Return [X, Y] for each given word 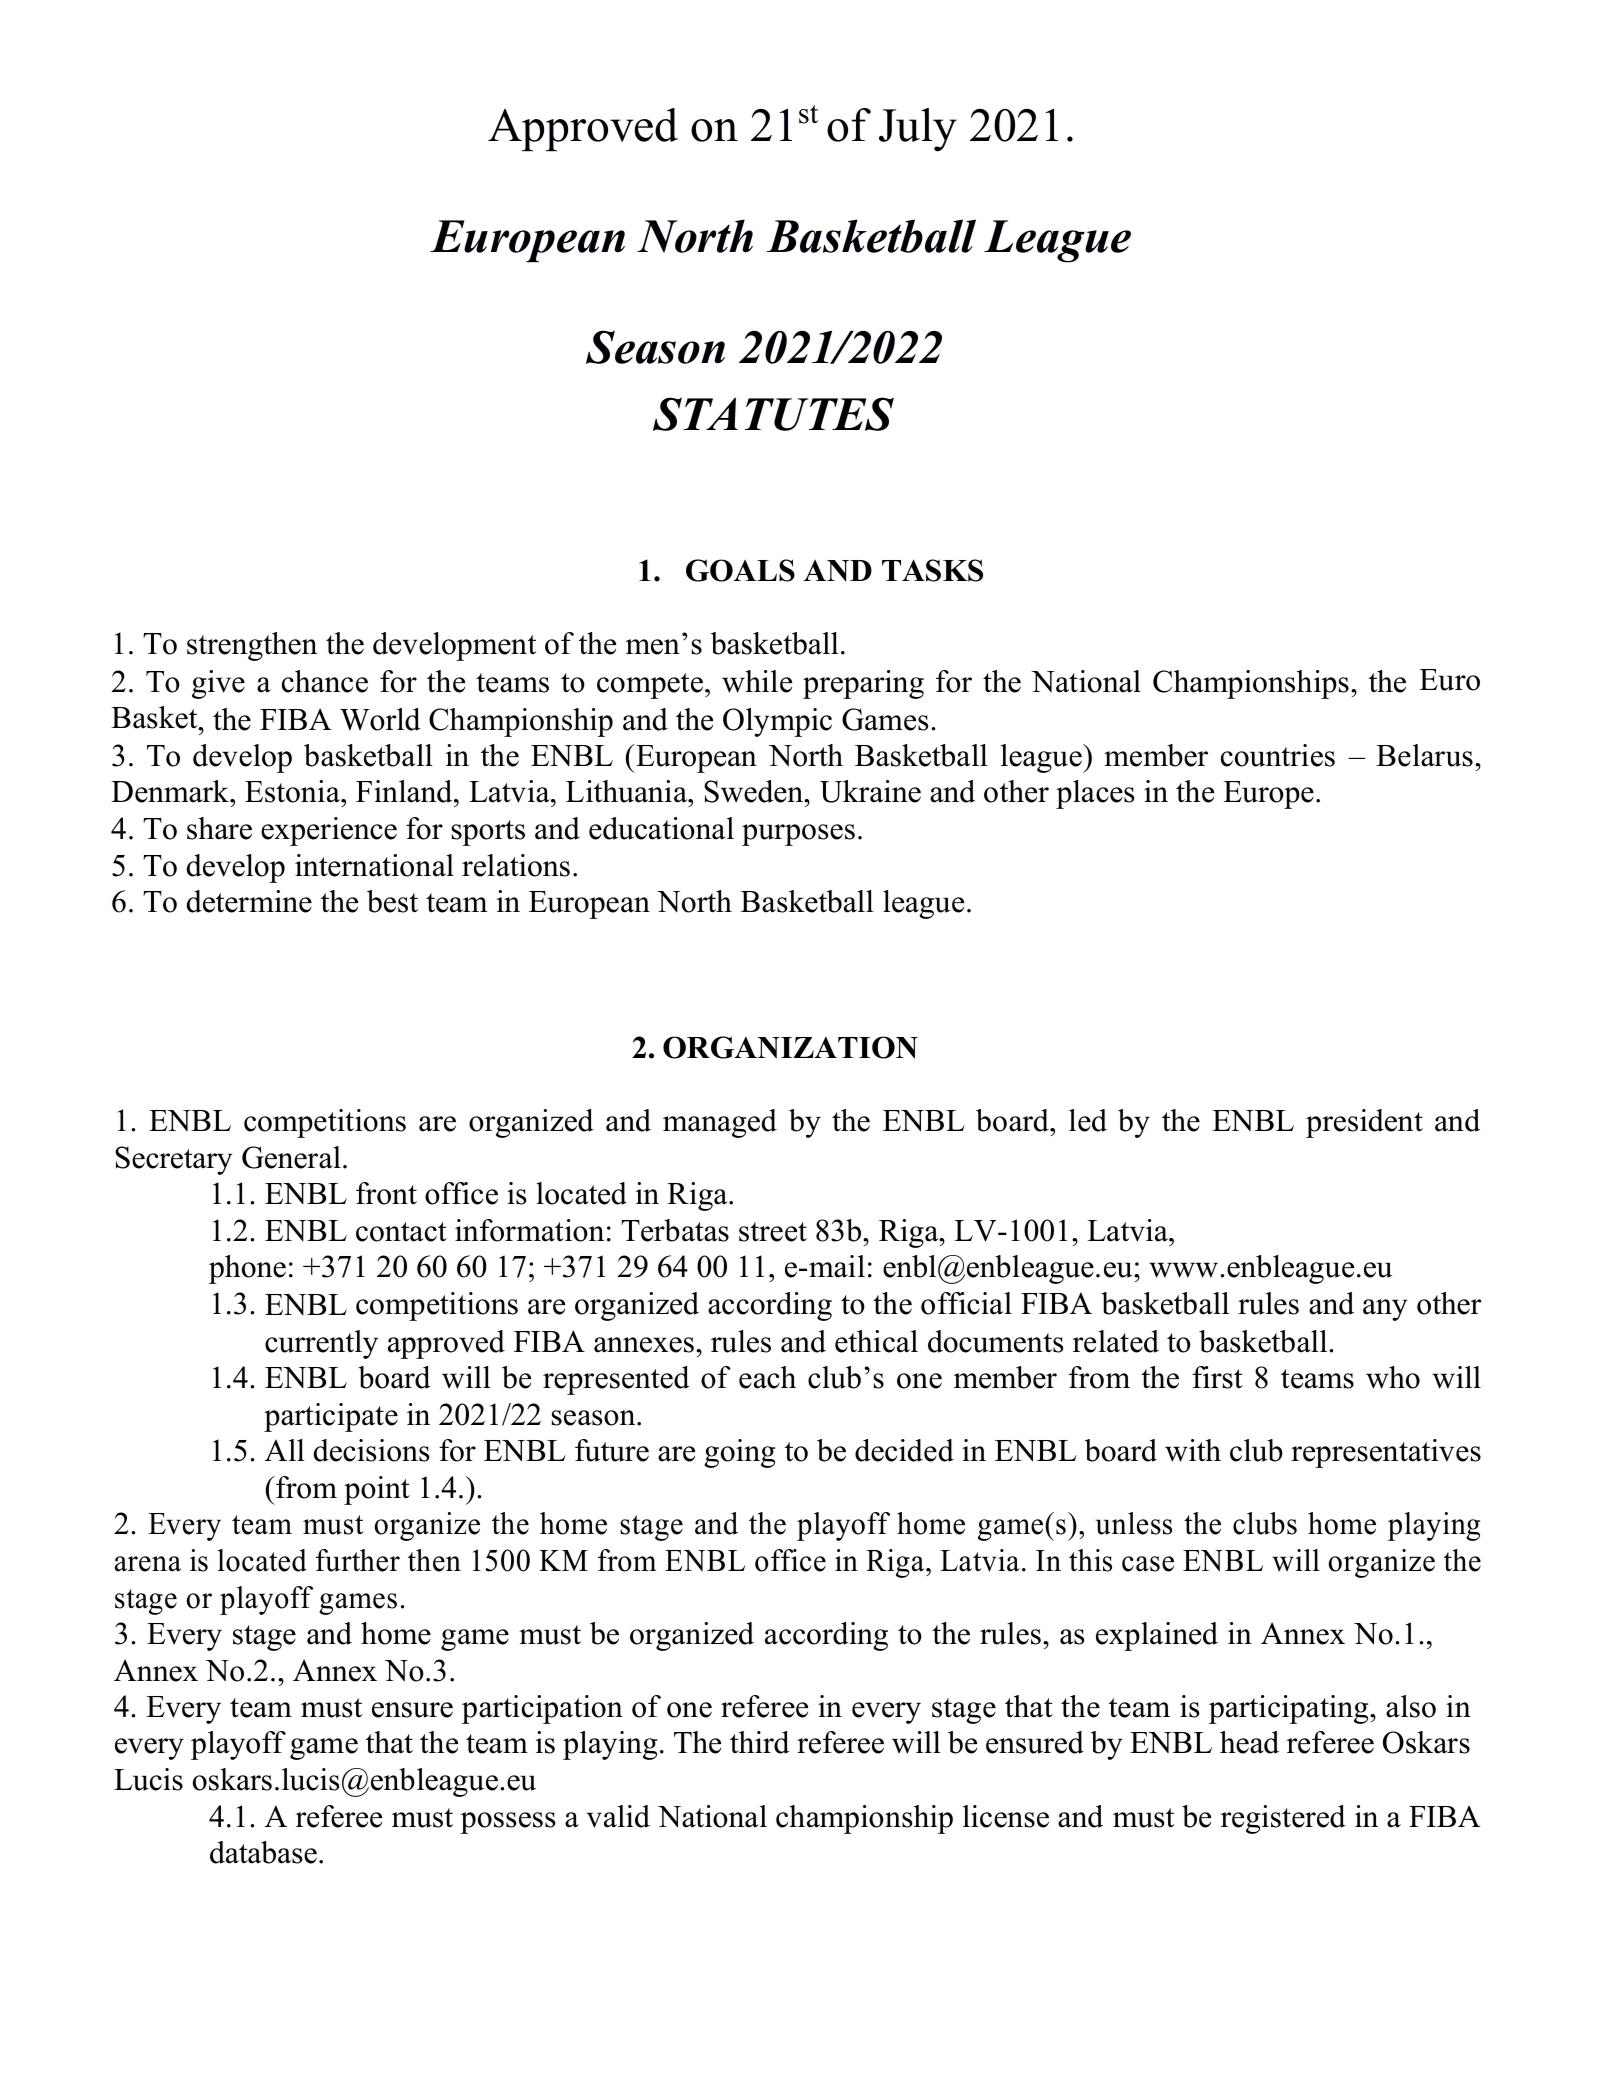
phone [247, 1269]
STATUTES [773, 414]
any [1385, 1310]
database [263, 1852]
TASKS [932, 570]
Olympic [777, 722]
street [773, 1232]
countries [1278, 755]
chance [325, 681]
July [918, 130]
